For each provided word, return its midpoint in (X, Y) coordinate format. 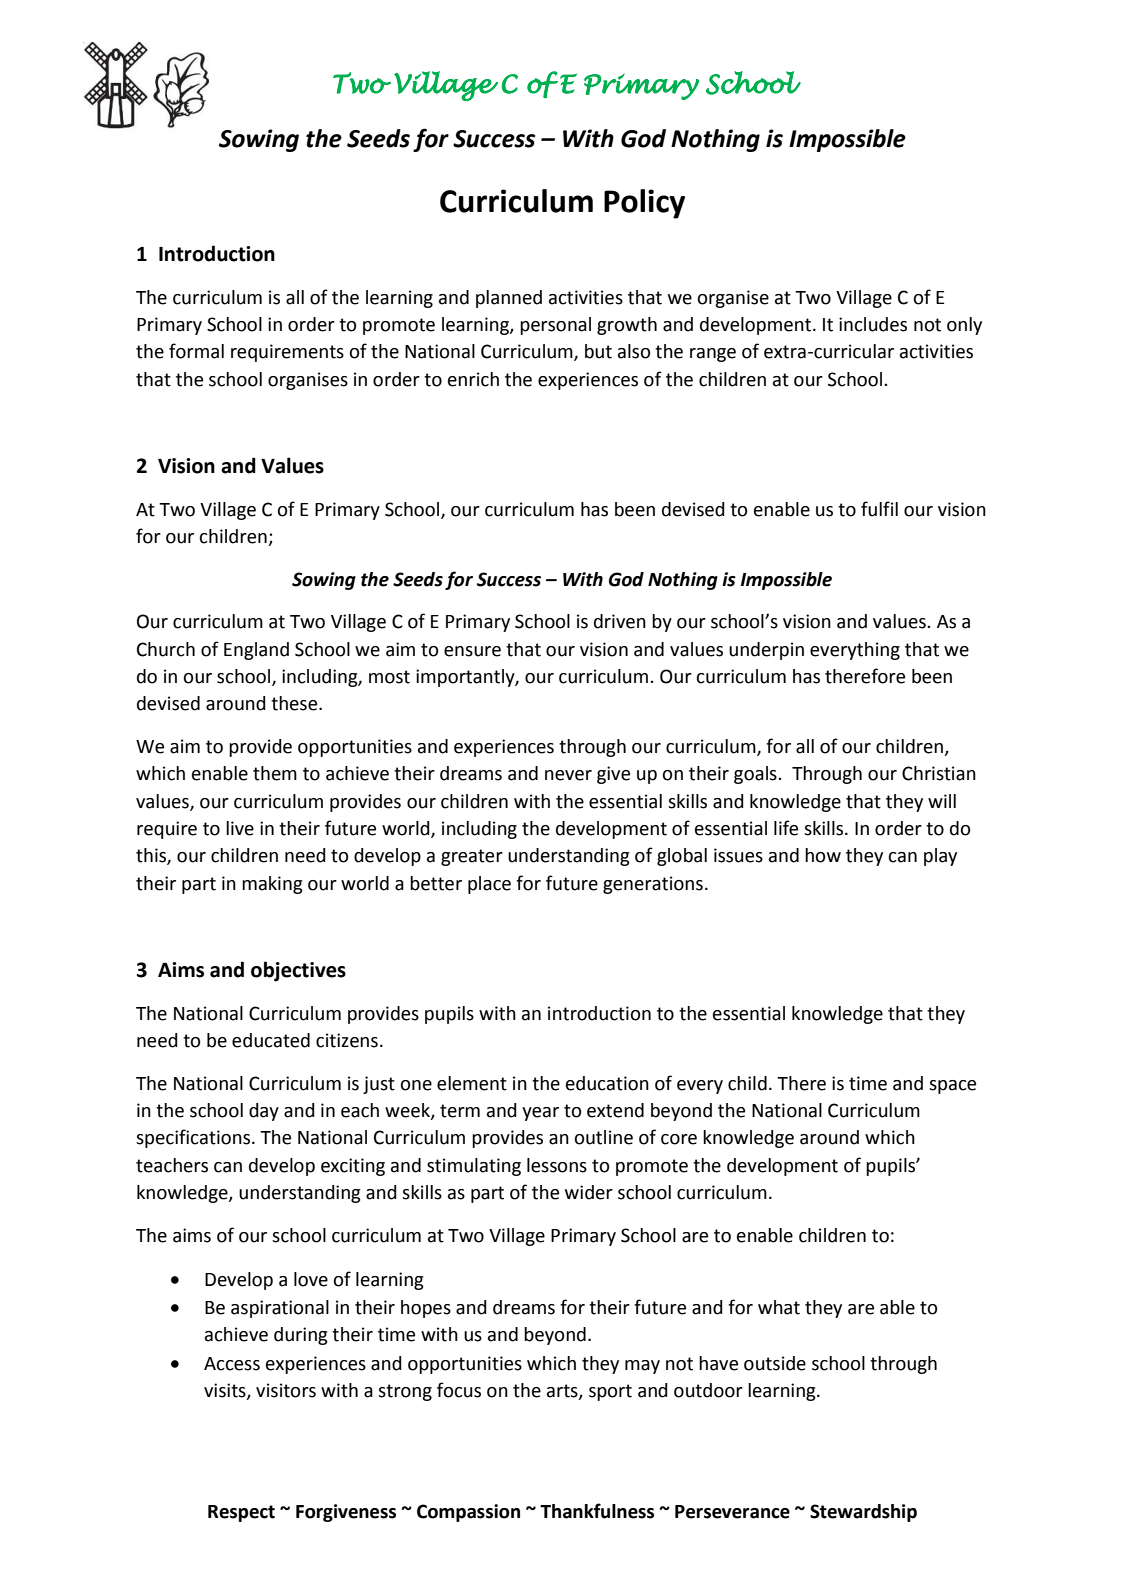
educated (271, 1040)
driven (620, 621)
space (952, 1087)
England (256, 651)
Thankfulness (597, 1511)
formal (196, 351)
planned (509, 299)
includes (873, 324)
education (607, 1083)
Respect (241, 1513)
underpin (766, 651)
